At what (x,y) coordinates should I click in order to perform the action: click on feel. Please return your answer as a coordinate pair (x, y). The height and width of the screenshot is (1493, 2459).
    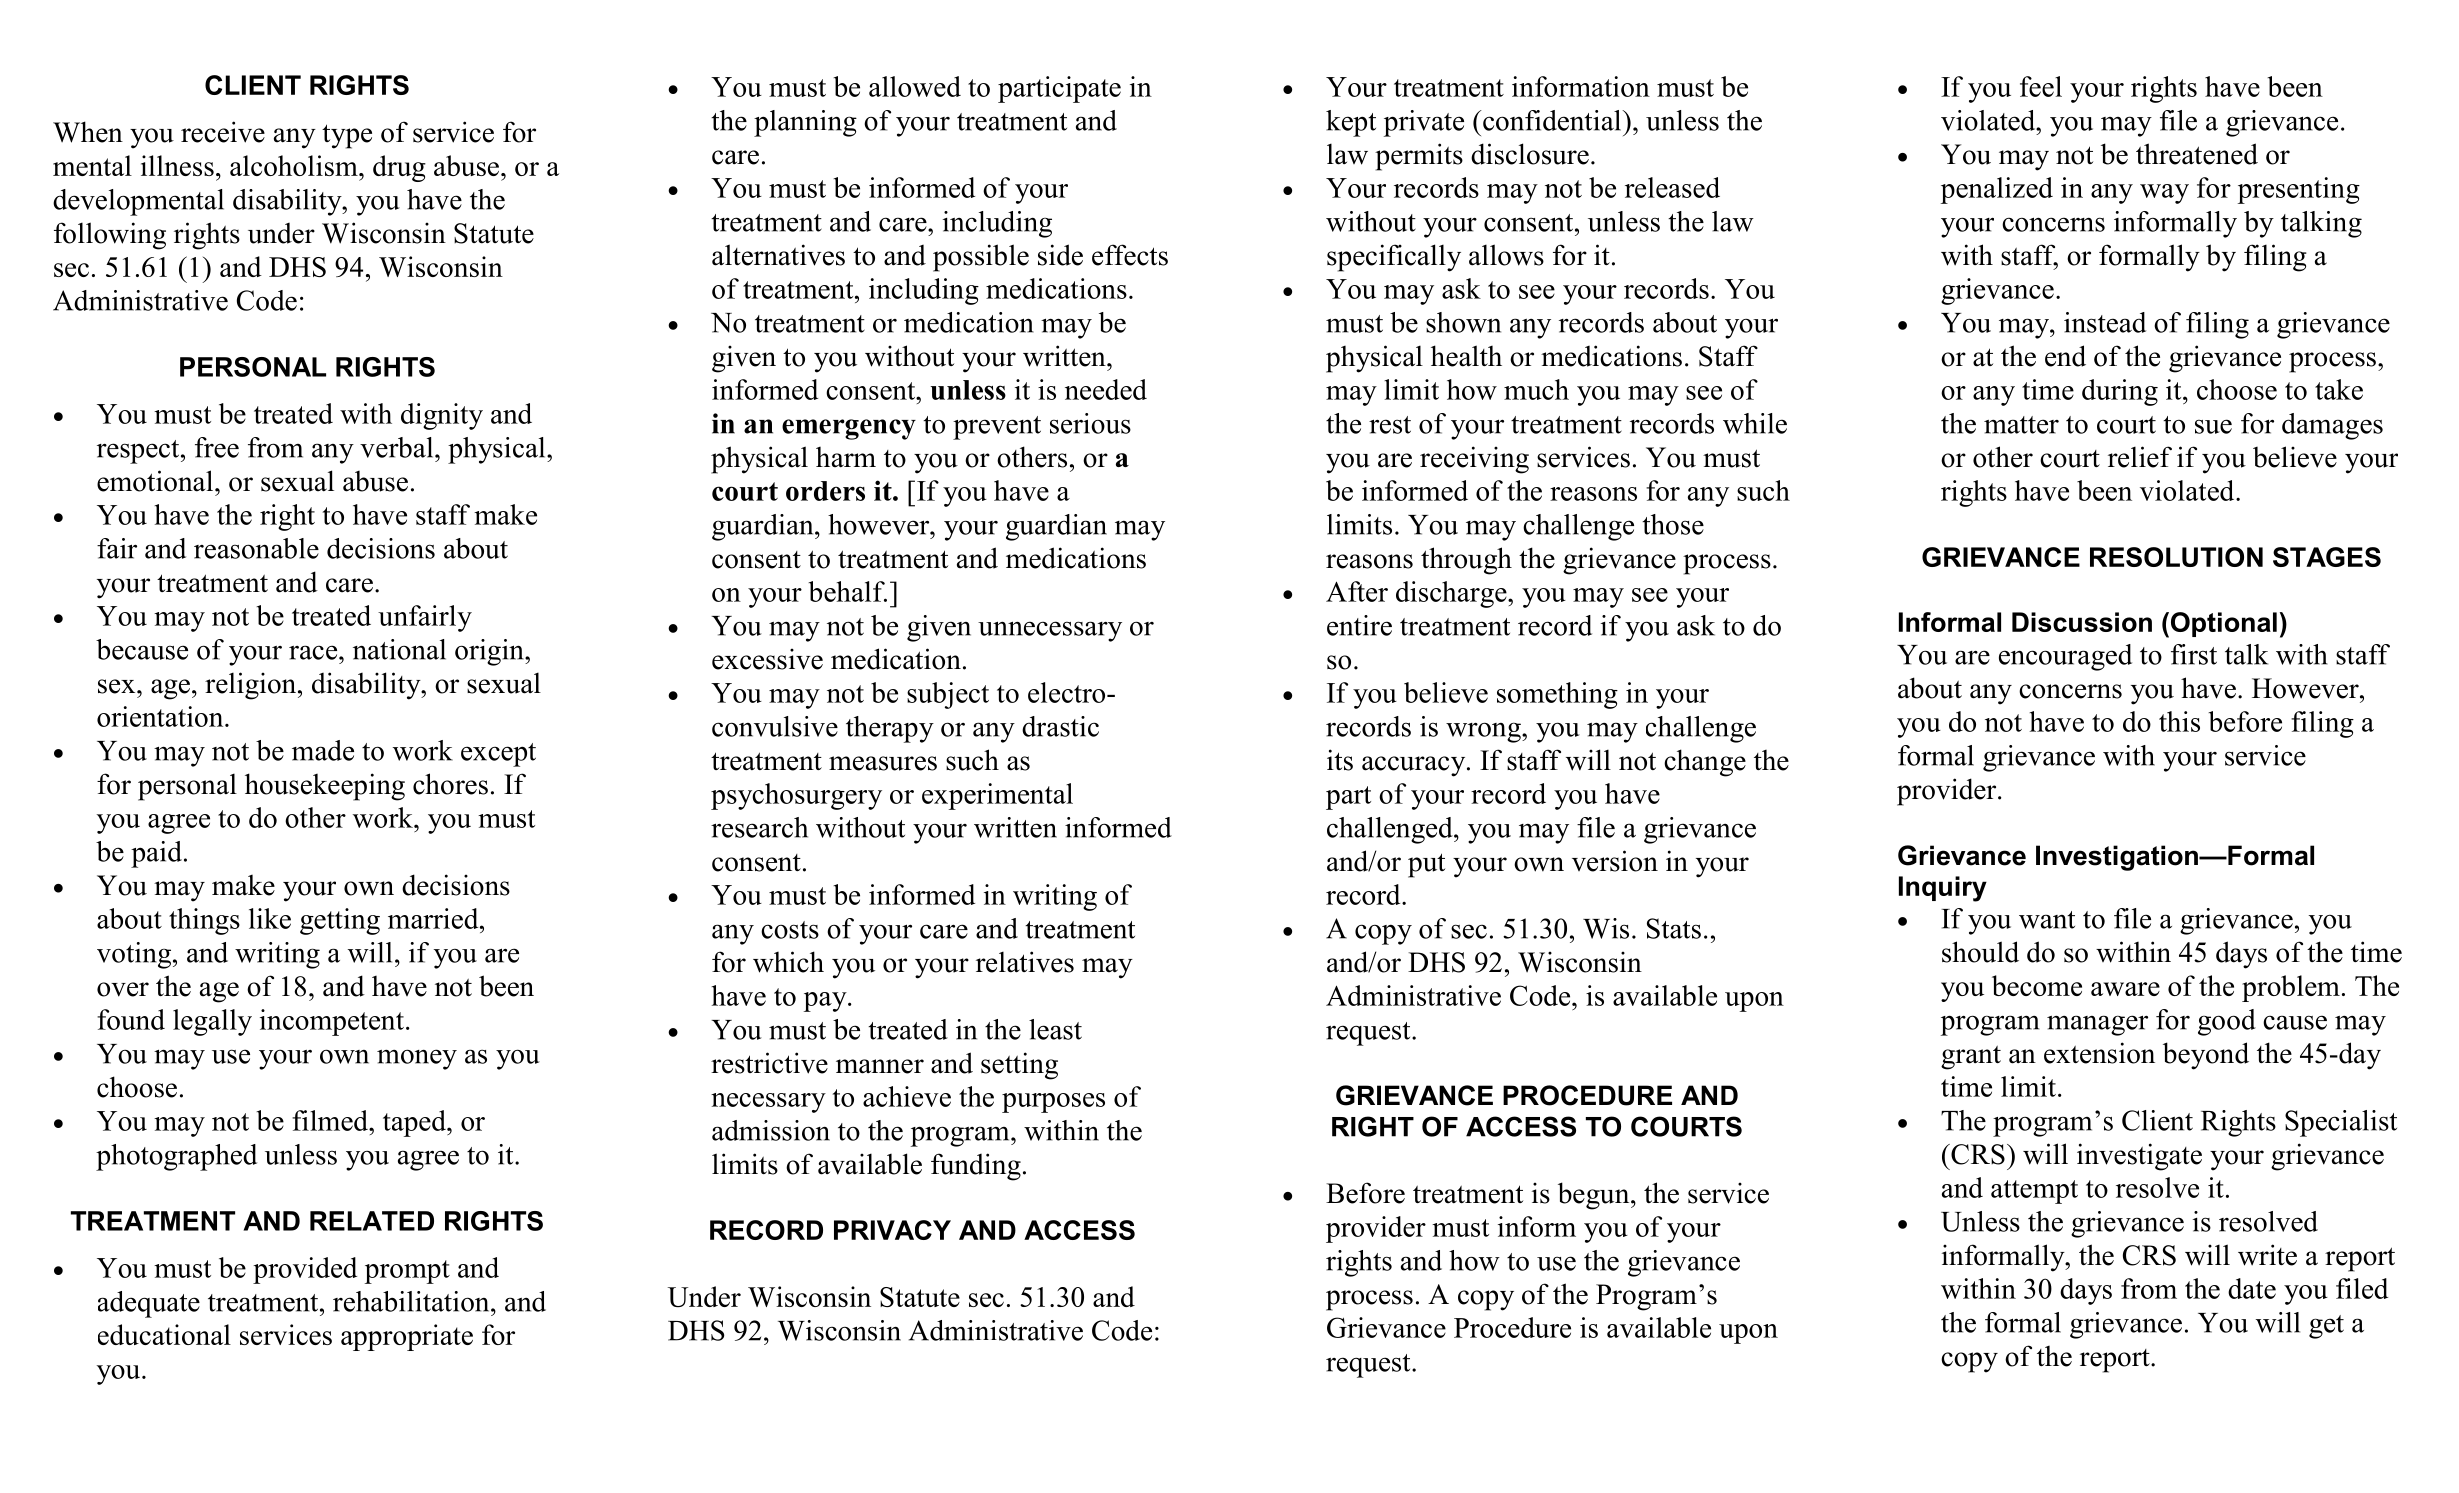
    Looking at the image, I should click on (2041, 86).
